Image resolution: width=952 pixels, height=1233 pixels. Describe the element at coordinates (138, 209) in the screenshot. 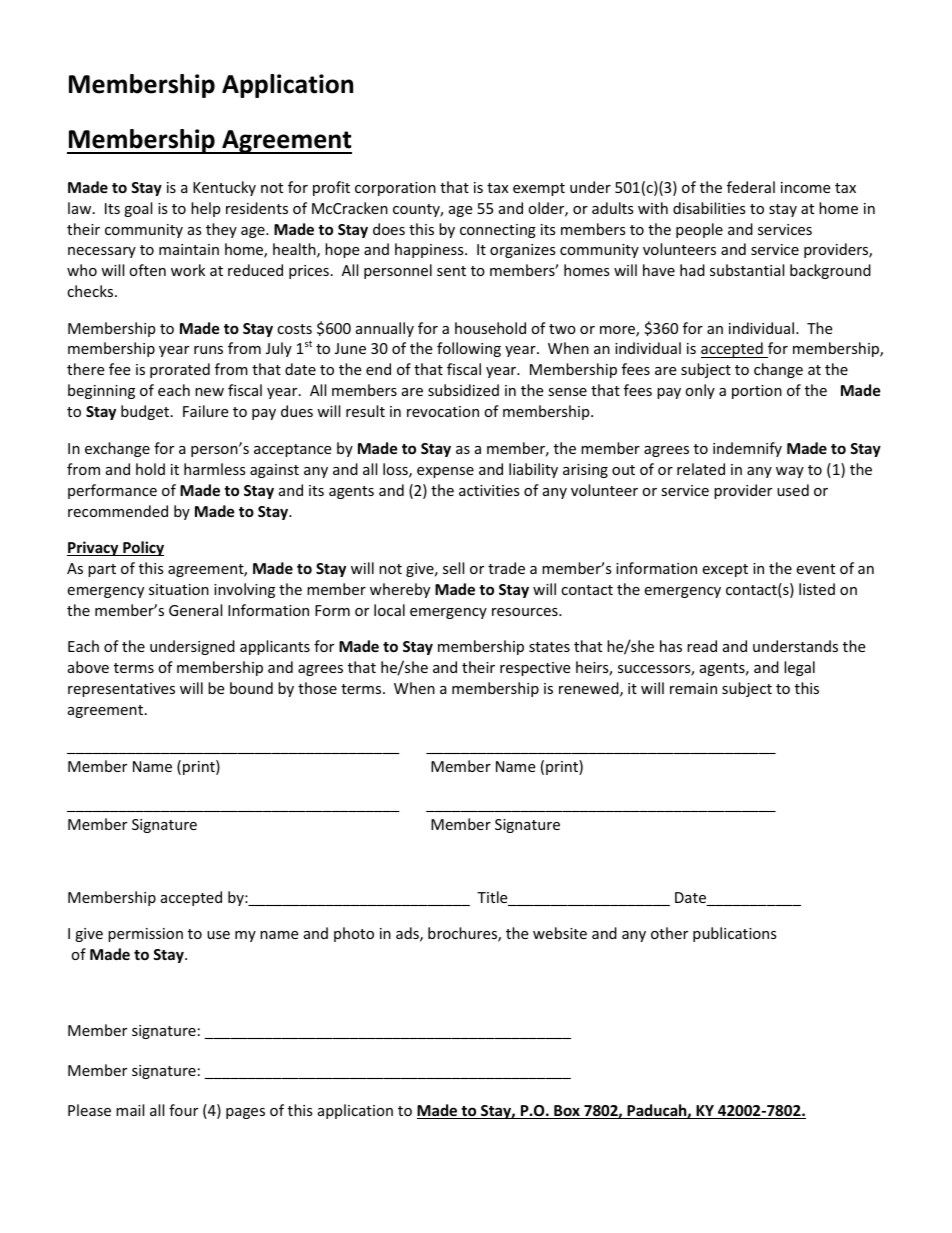

I see `goal` at that location.
